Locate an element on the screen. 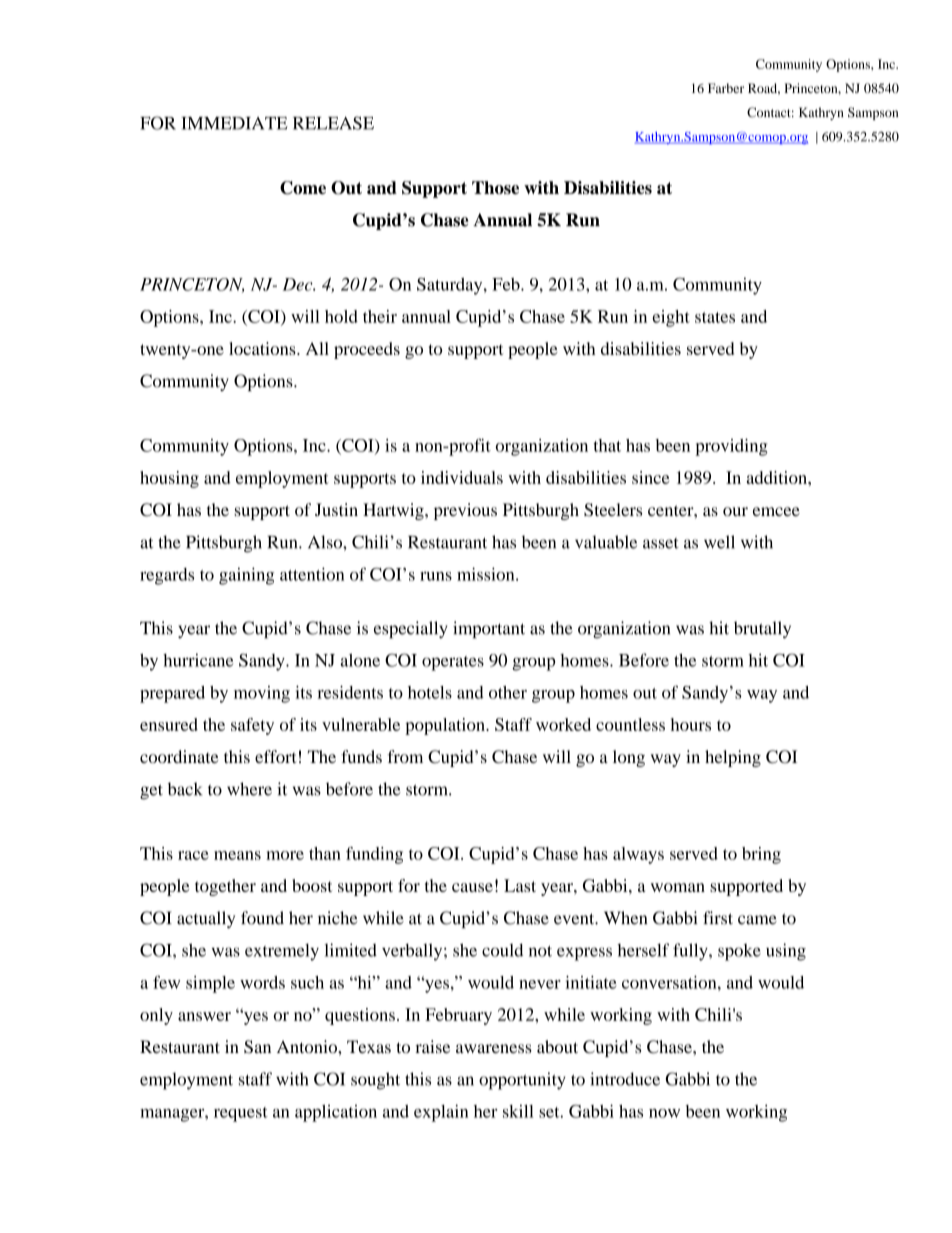 This screenshot has width=952, height=1233. providing is located at coordinates (731, 447).
